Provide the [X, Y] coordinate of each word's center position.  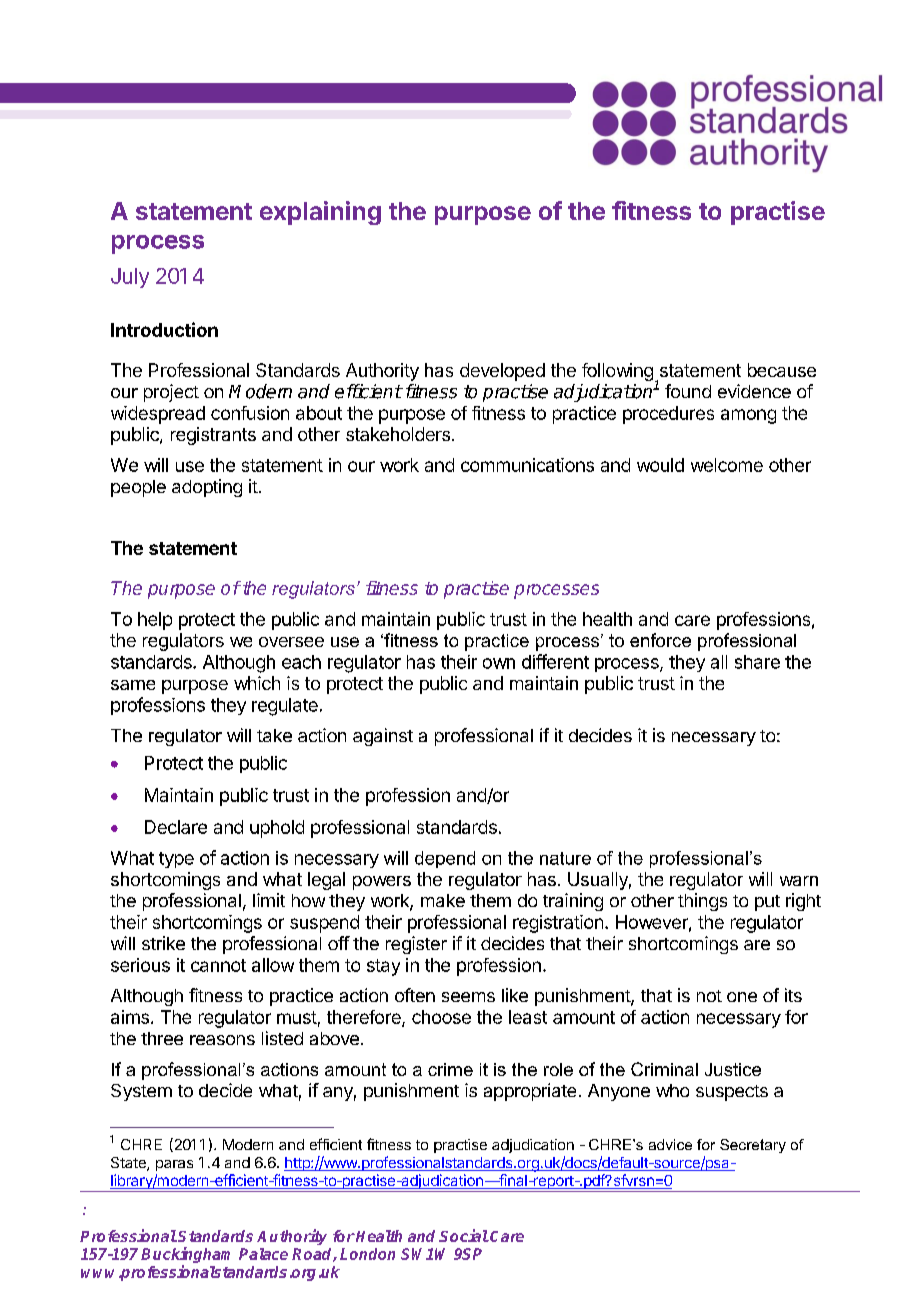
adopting [207, 488]
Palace [263, 1254]
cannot [218, 965]
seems [468, 997]
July [130, 278]
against [383, 737]
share [757, 662]
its [793, 995]
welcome [727, 465]
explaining [320, 213]
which [257, 683]
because [782, 370]
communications [527, 465]
